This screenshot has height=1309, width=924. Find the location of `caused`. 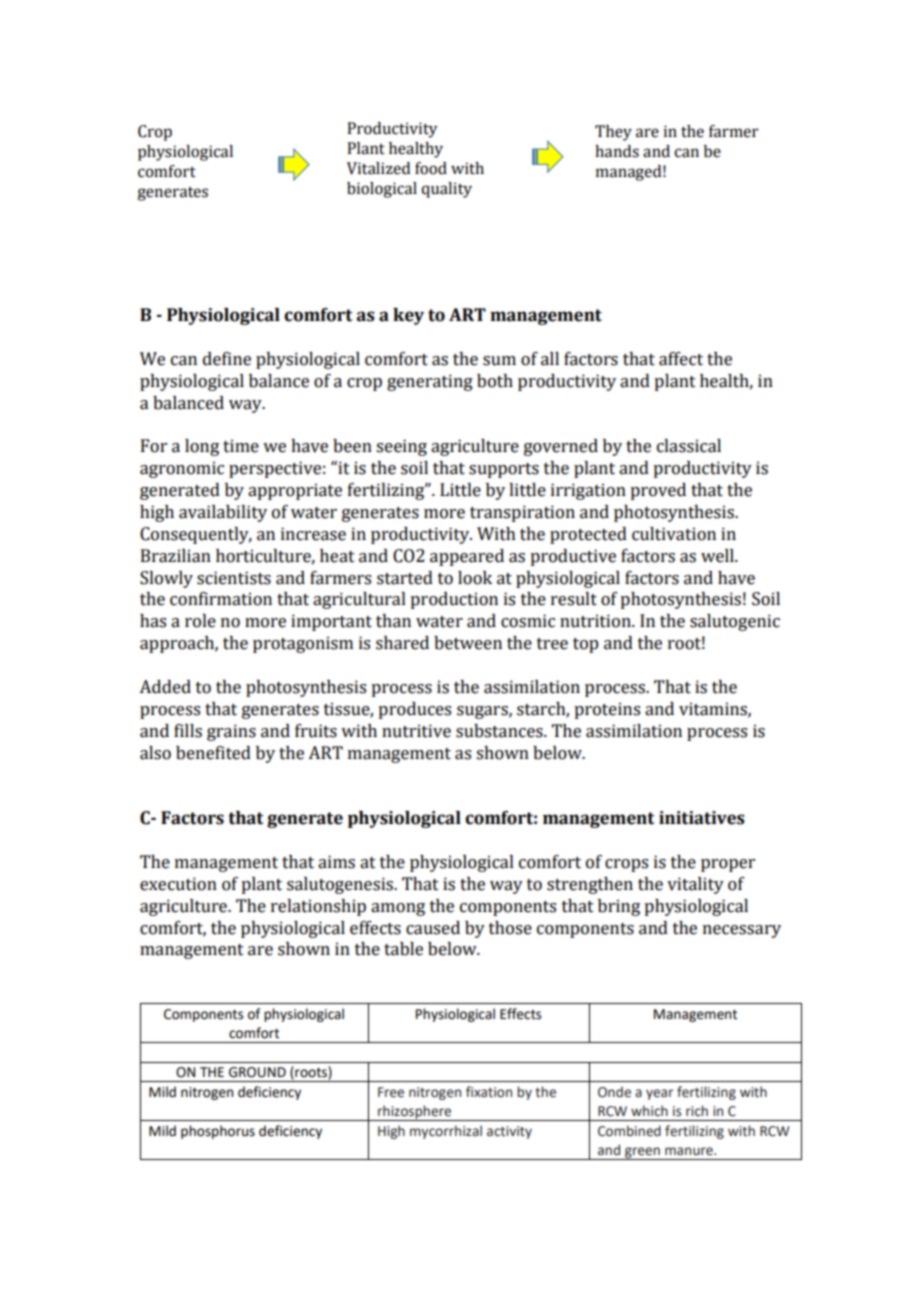

caused is located at coordinates (433, 928).
